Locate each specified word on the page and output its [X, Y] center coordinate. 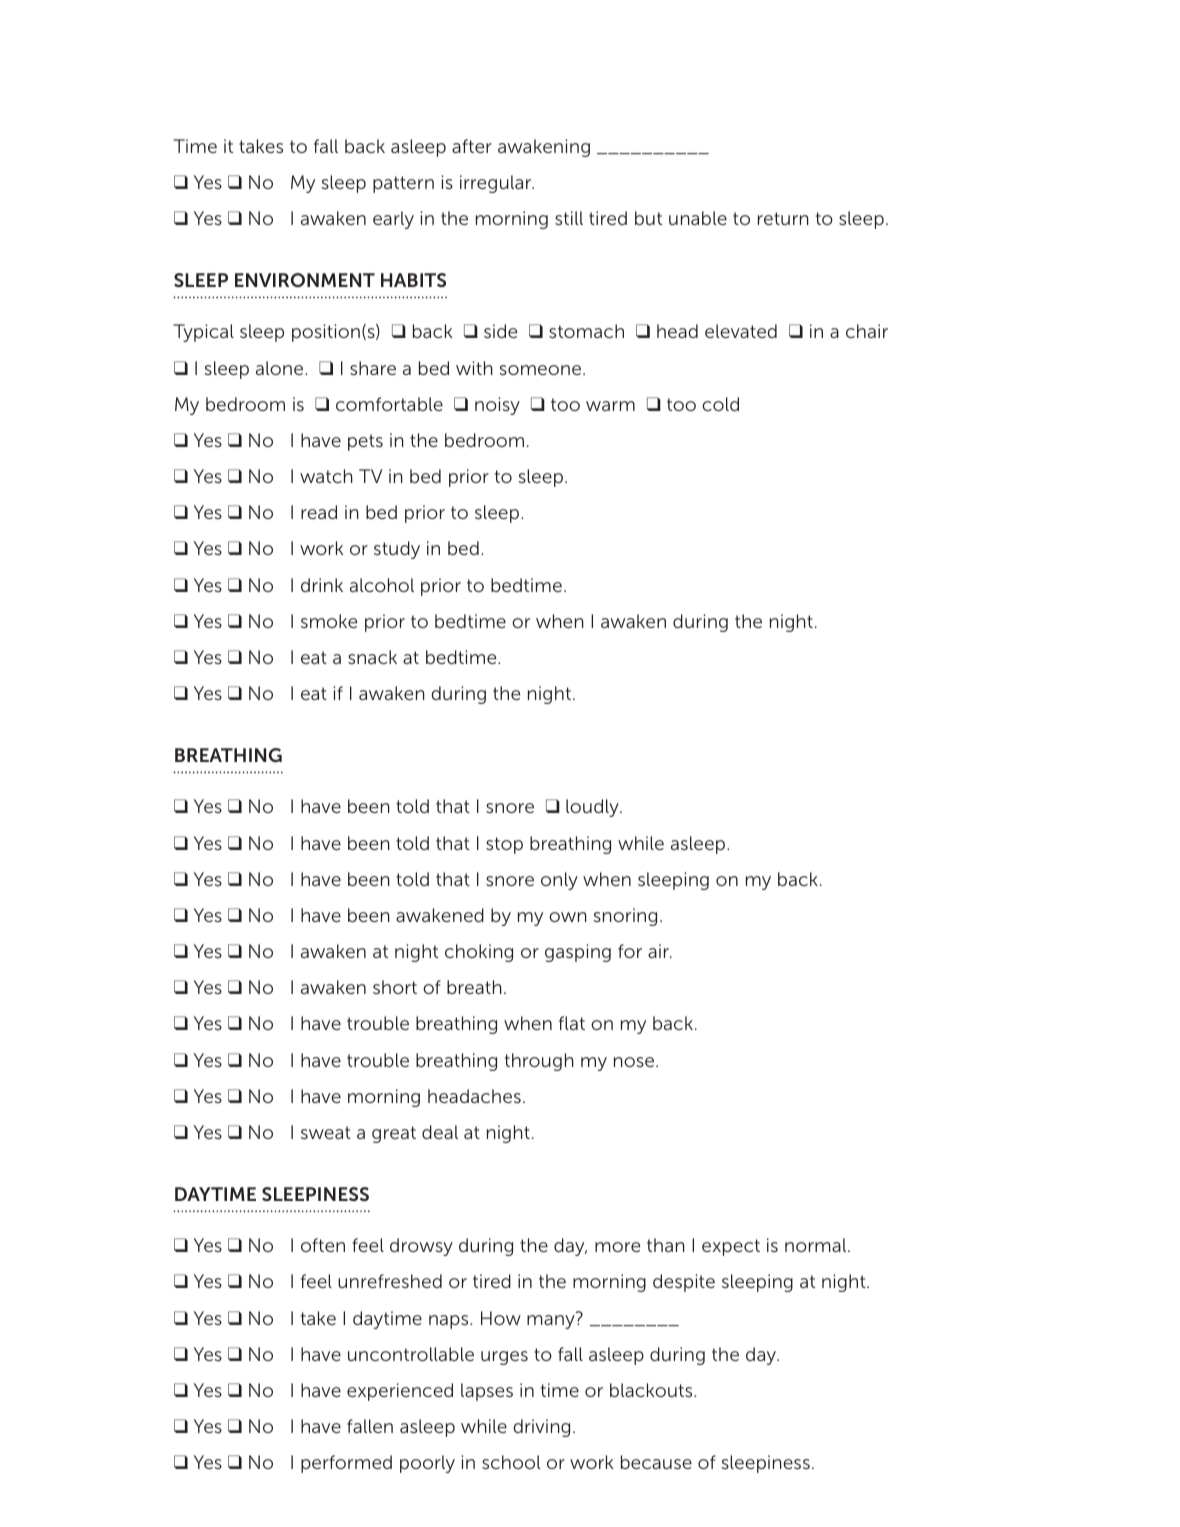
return [783, 218]
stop [504, 845]
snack [372, 657]
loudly [593, 808]
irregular [497, 184]
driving [541, 1428]
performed [346, 1464]
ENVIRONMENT [305, 280]
